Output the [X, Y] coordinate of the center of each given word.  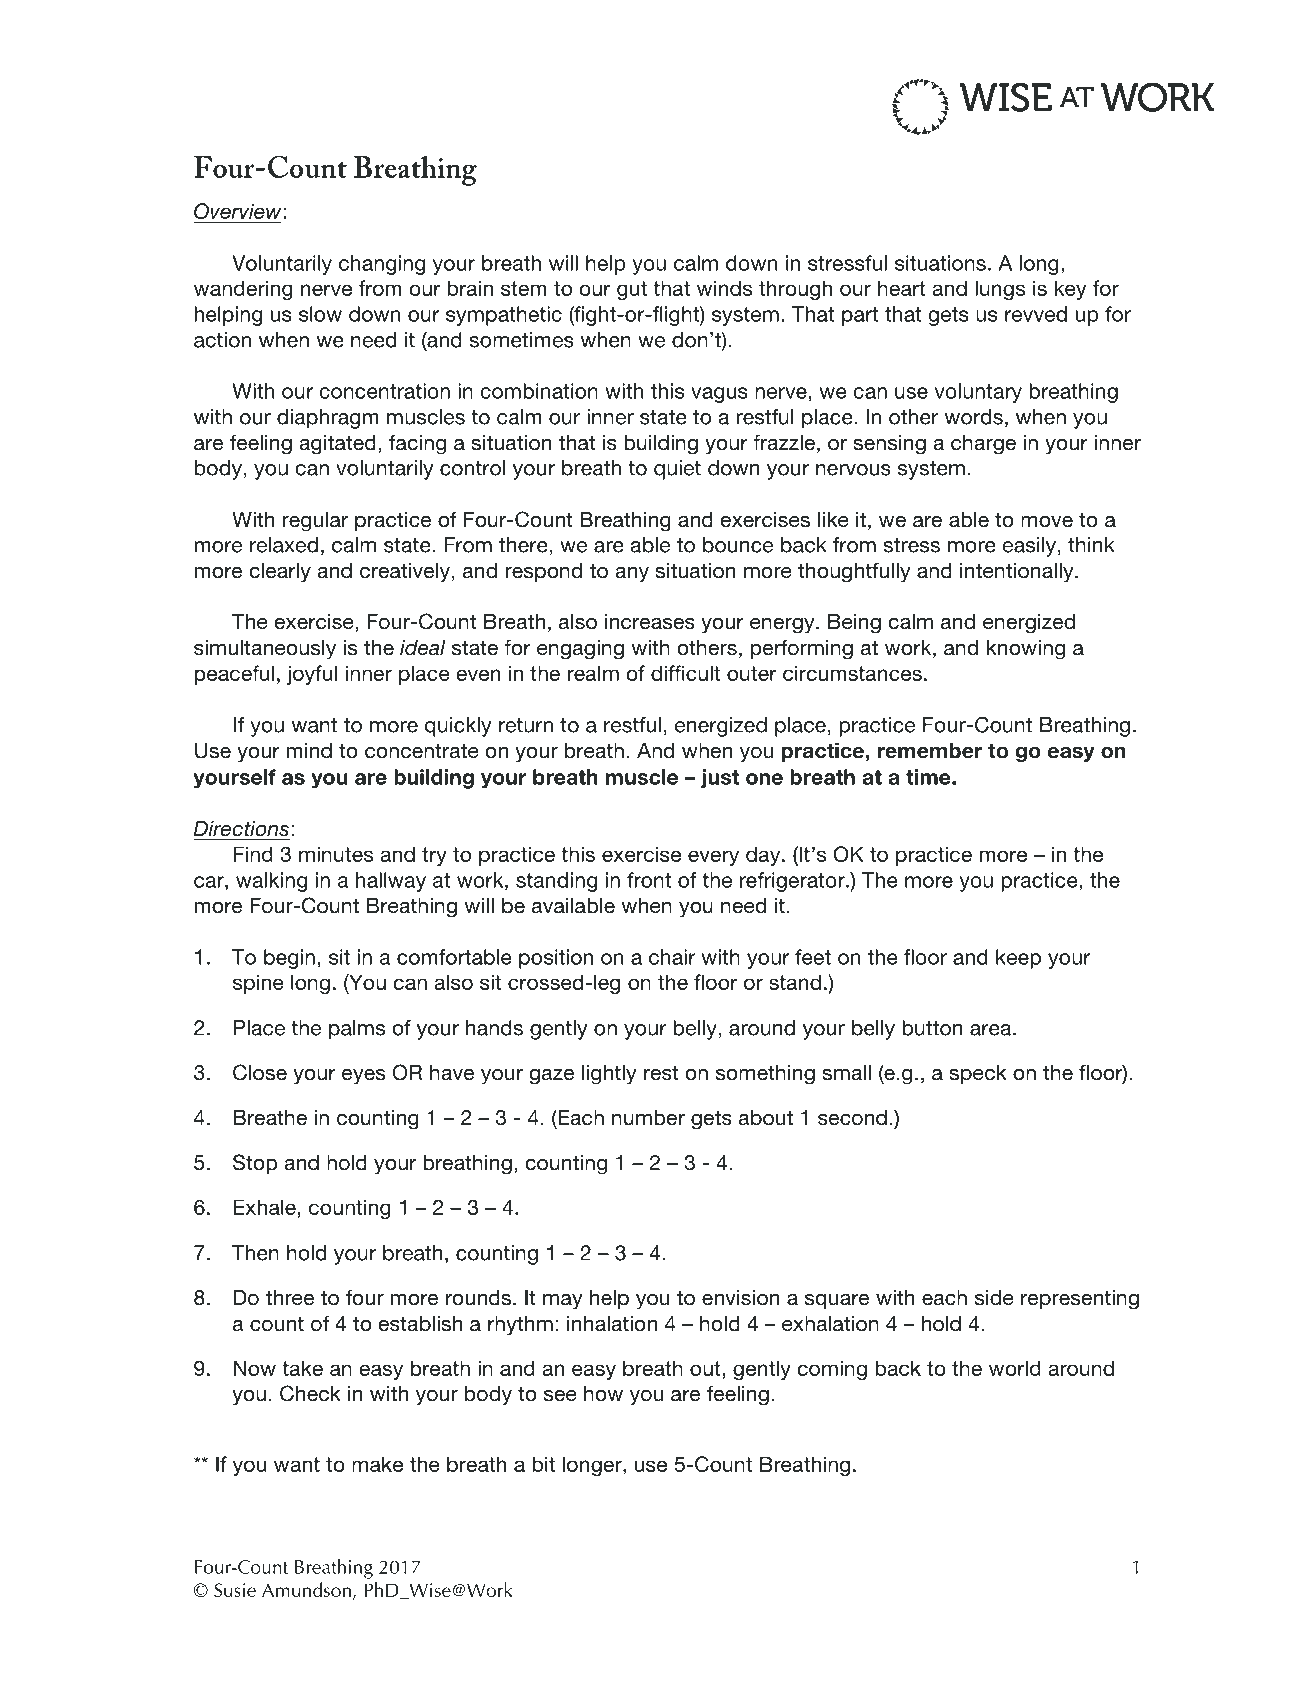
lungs [1000, 290]
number [648, 1118]
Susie [235, 1590]
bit [543, 1464]
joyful [312, 675]
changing [382, 265]
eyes [363, 1077]
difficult [685, 673]
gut [632, 290]
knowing [1026, 650]
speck [978, 1074]
